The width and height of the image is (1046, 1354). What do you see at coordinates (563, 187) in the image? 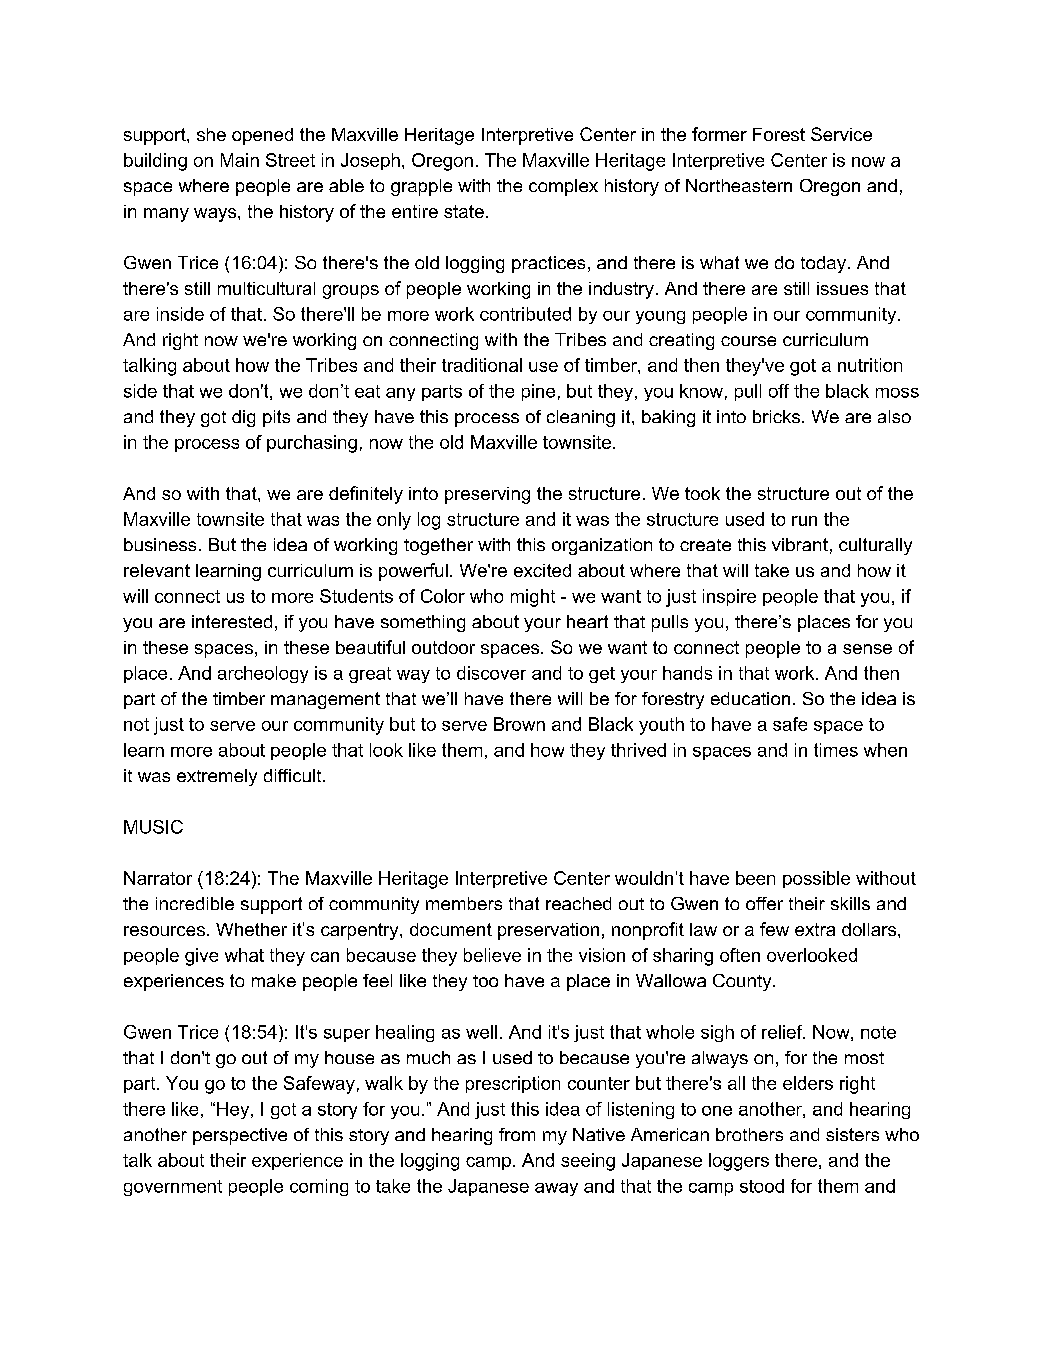
I see `complex` at bounding box center [563, 187].
